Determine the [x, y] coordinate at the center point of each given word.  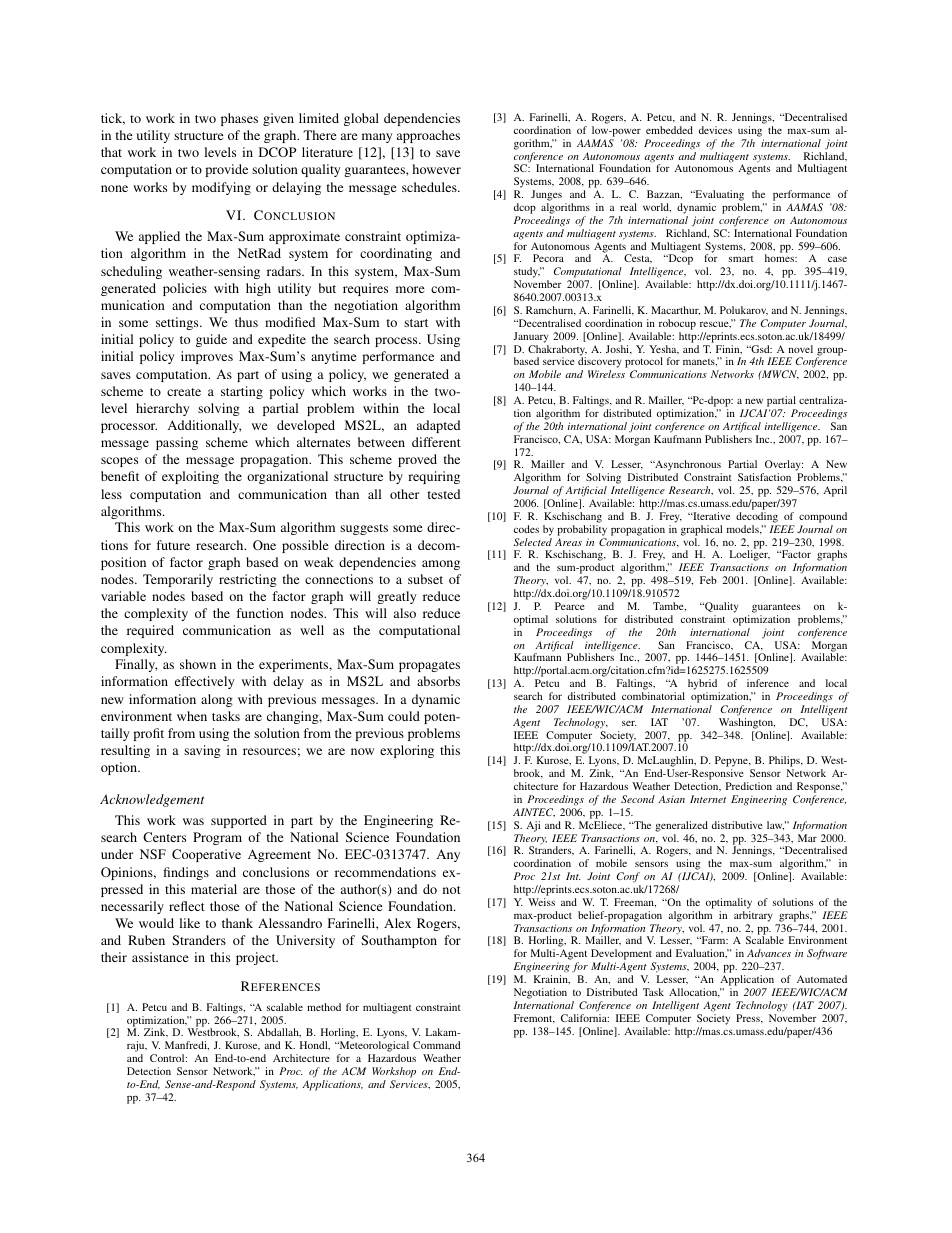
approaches [428, 136]
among [441, 565]
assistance [160, 957]
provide [226, 170]
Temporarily [178, 580]
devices [715, 130]
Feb [708, 580]
